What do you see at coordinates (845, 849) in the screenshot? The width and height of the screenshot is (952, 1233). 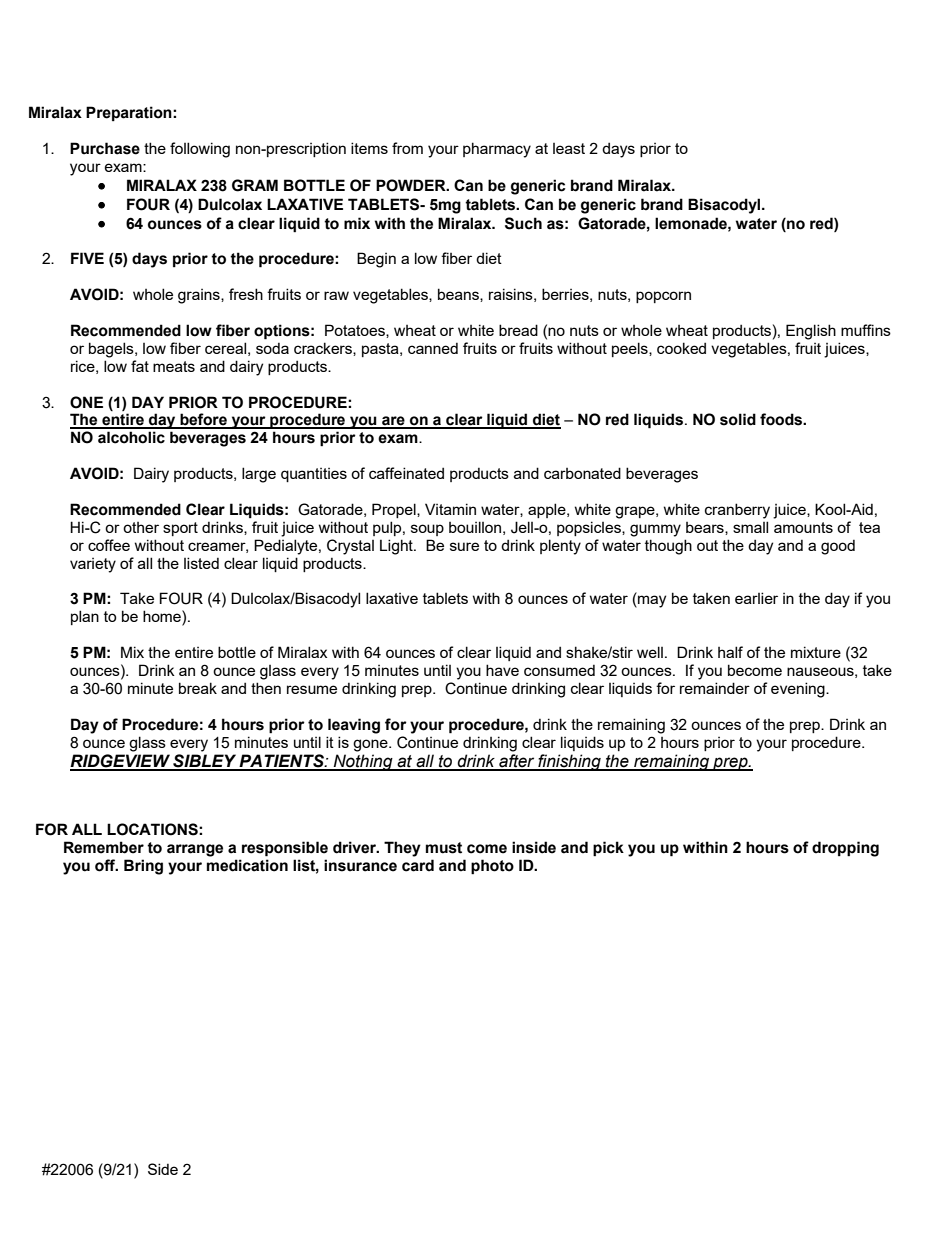 I see `dropping` at bounding box center [845, 849].
